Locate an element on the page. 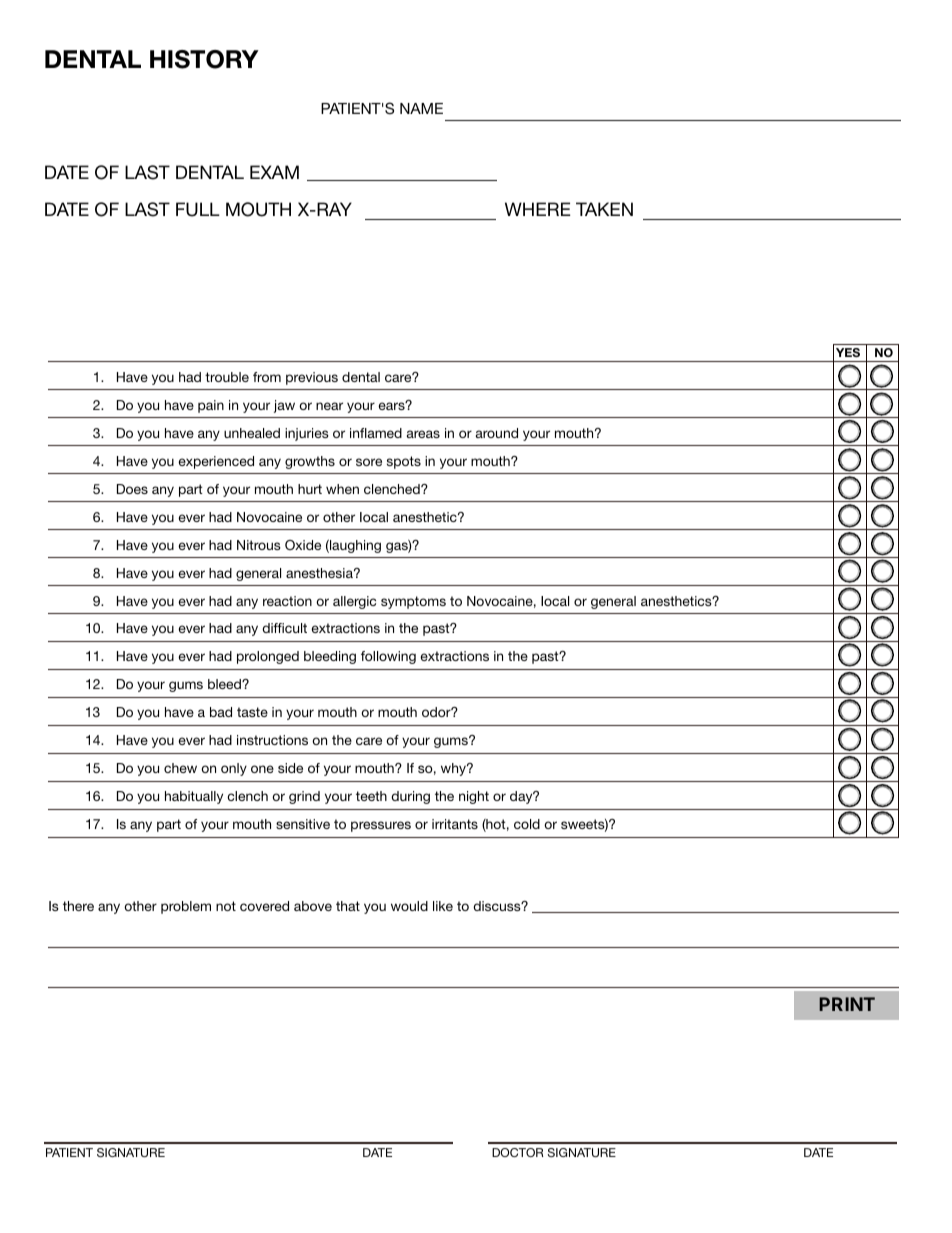  DOCTOR is located at coordinates (518, 1152).
